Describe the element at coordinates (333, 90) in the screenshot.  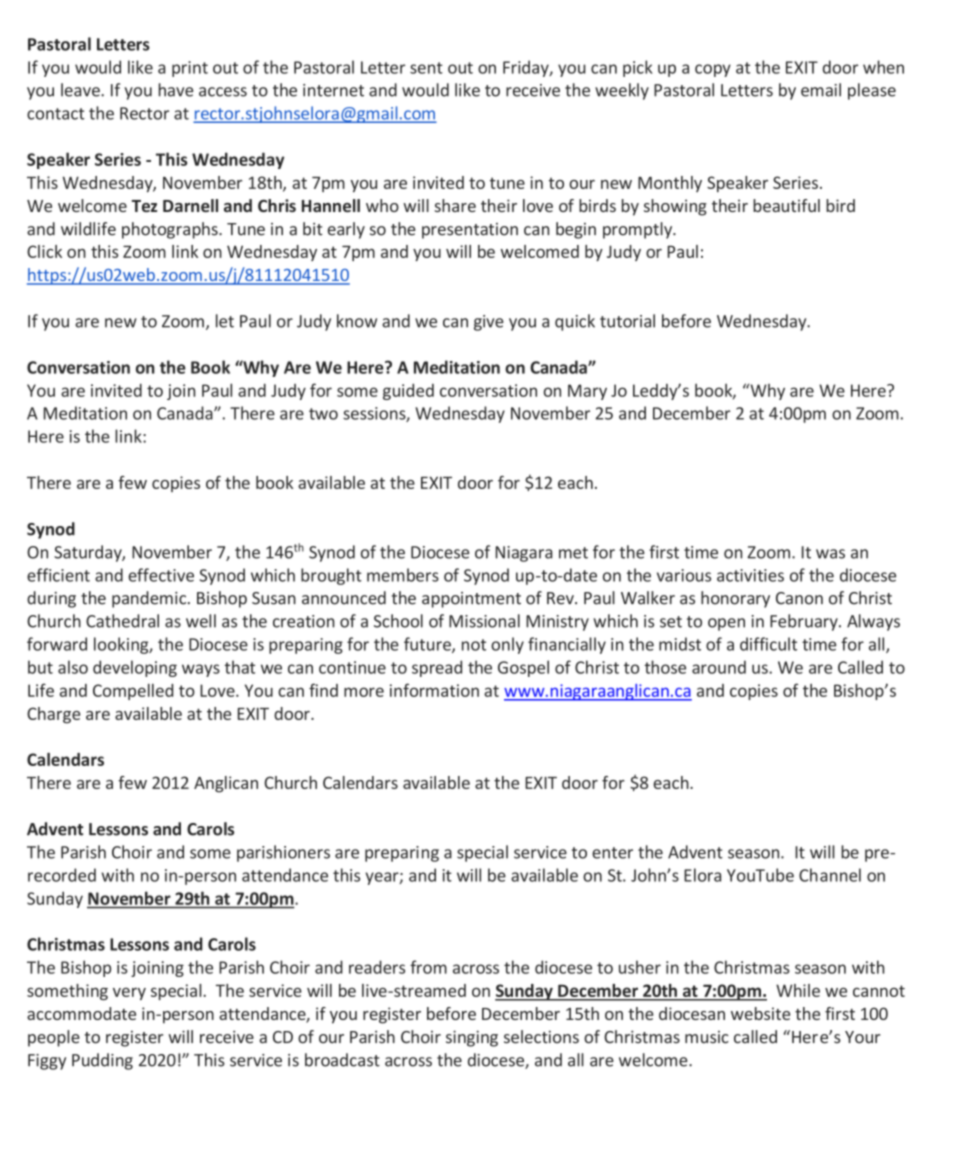
I see `internet` at that location.
